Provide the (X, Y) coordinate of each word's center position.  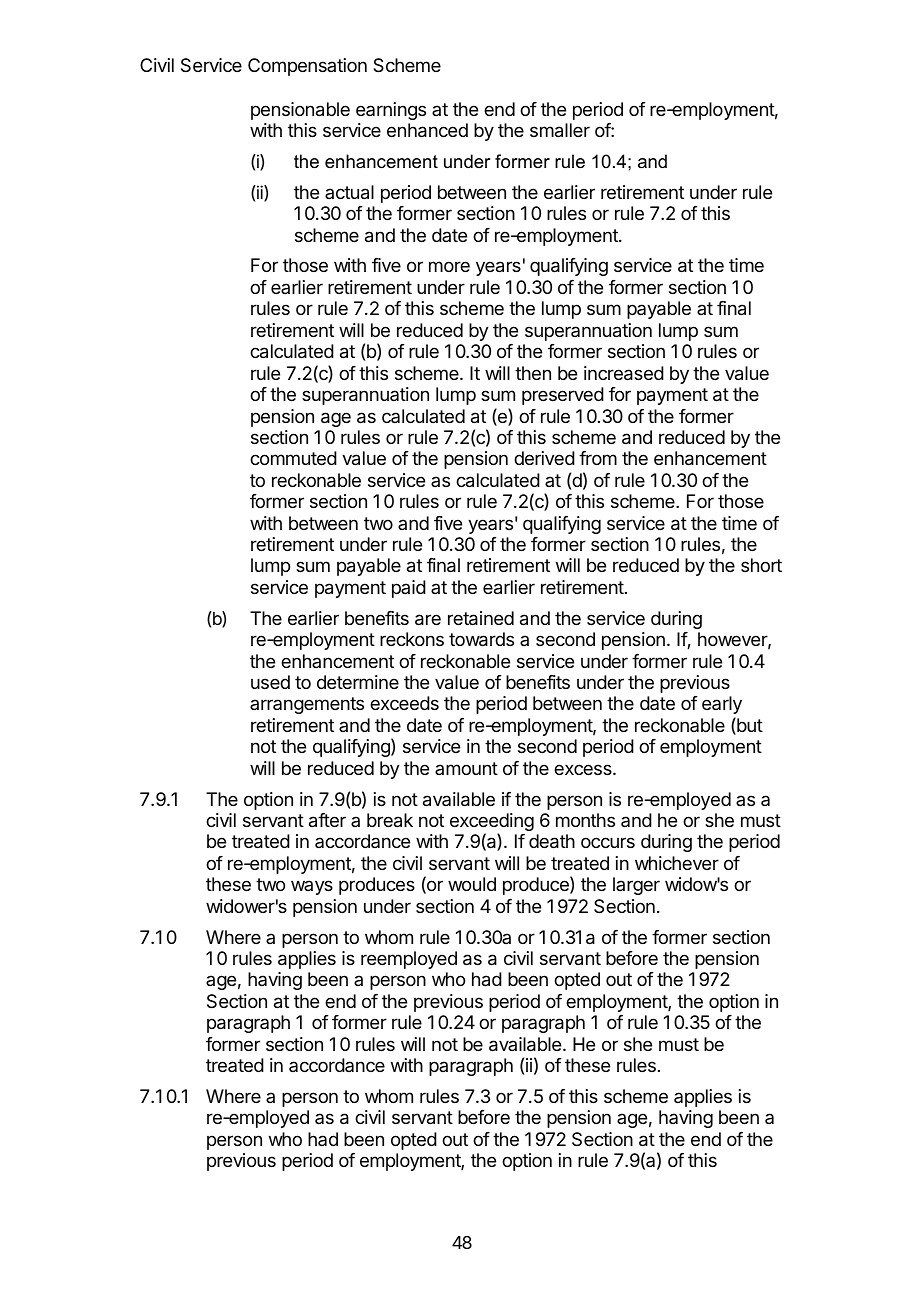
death (552, 841)
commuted (293, 458)
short (761, 565)
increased (624, 373)
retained (481, 618)
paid (409, 589)
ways (312, 887)
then (533, 373)
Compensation (307, 67)
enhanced (427, 130)
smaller (560, 130)
